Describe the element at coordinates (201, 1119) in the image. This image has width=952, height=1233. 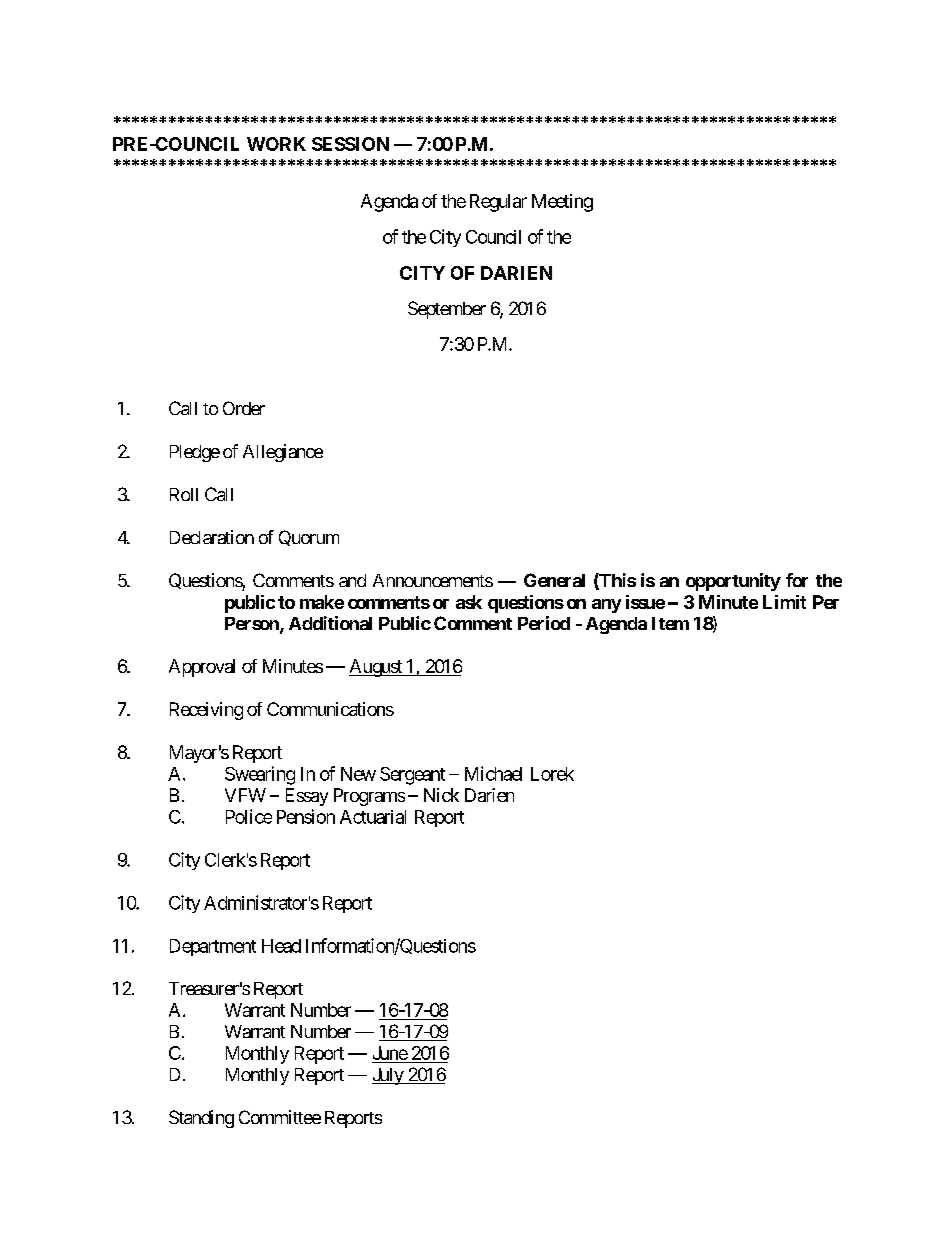
I see `Standing` at that location.
